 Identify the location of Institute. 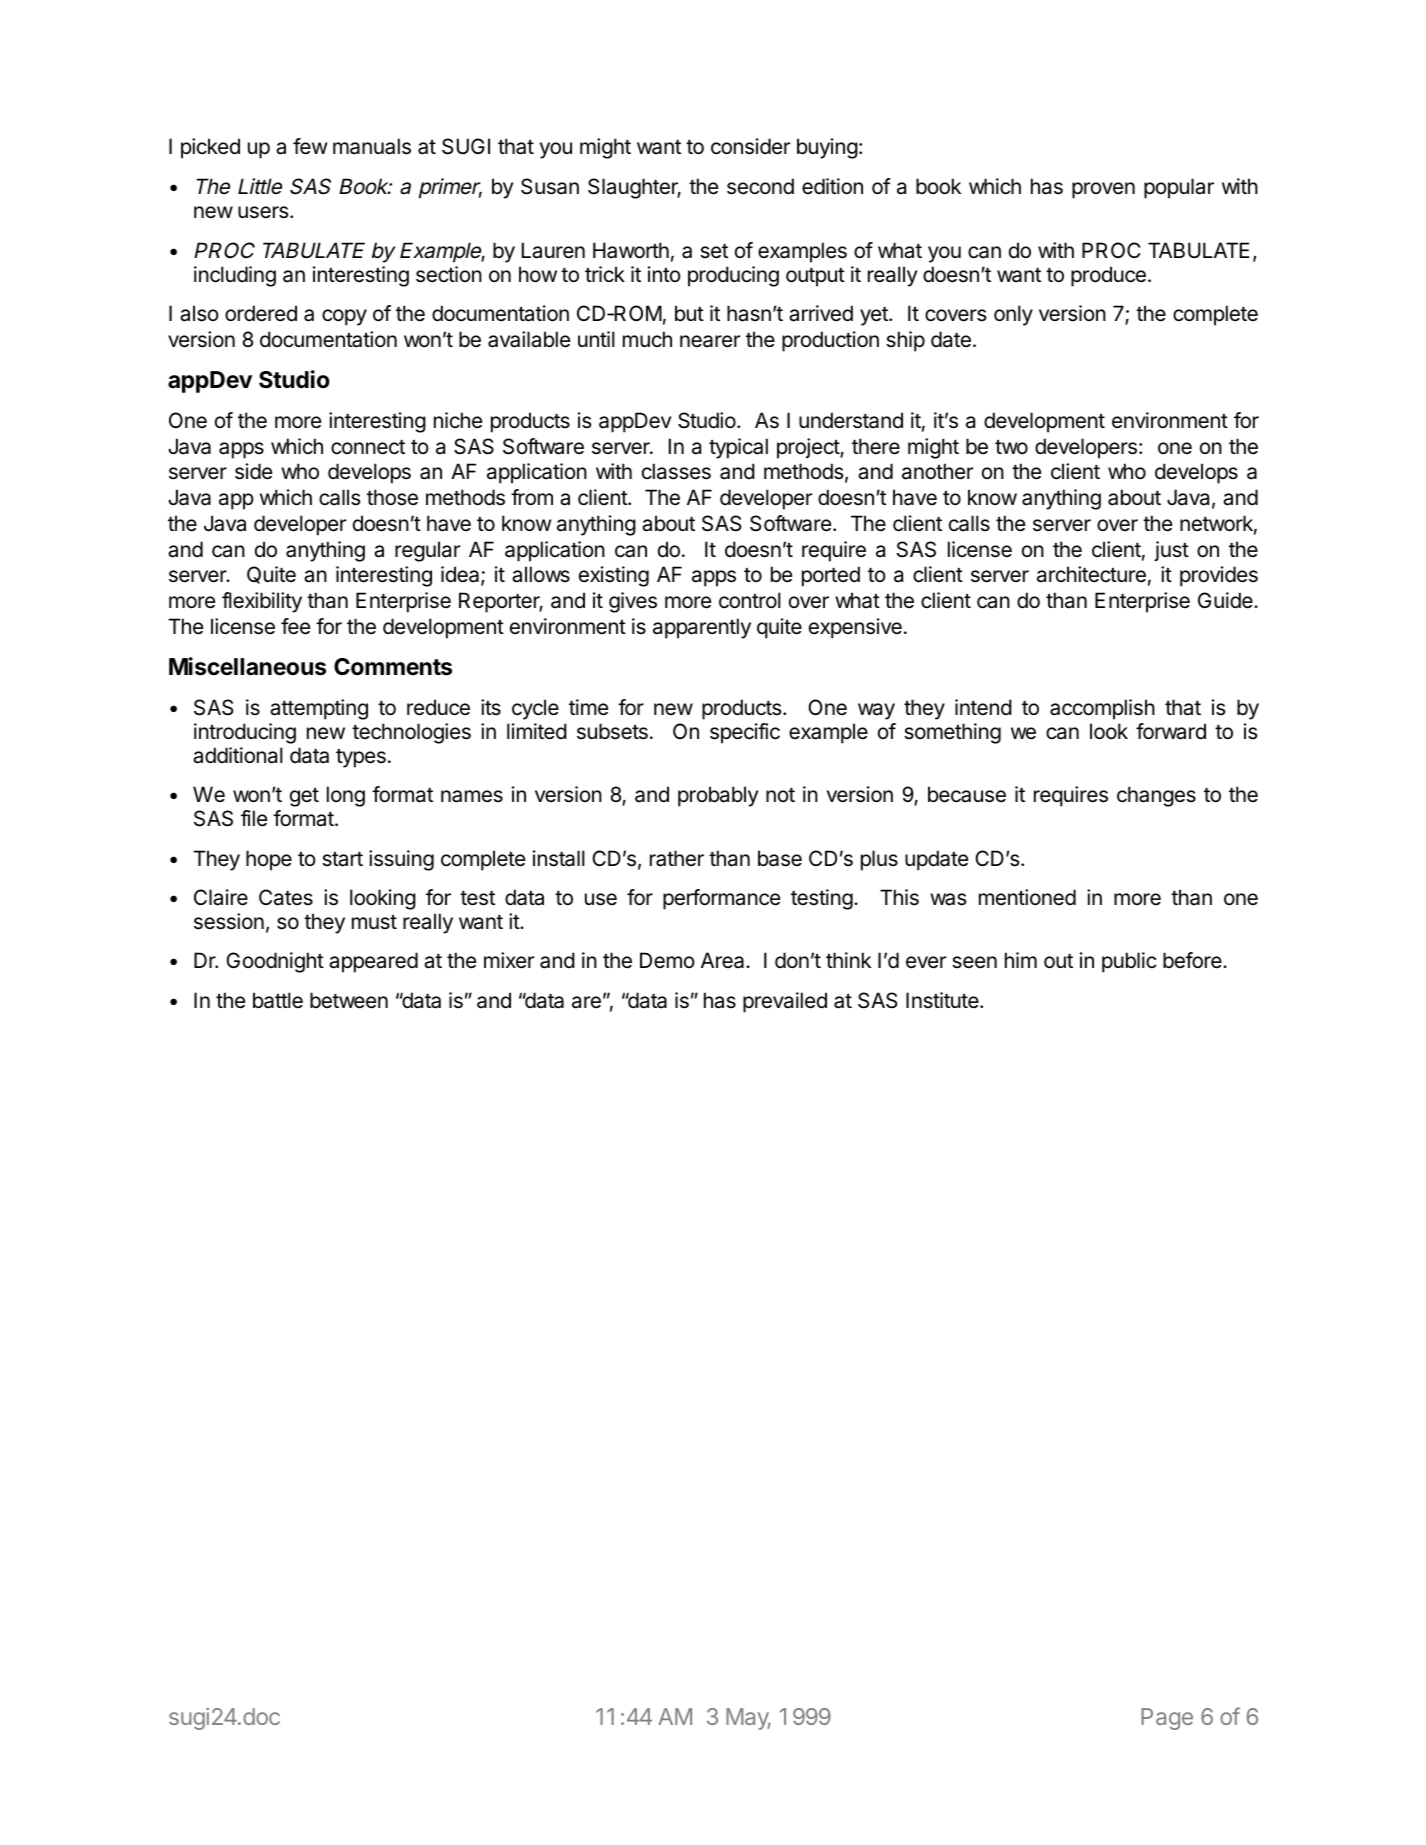
(943, 1000).
